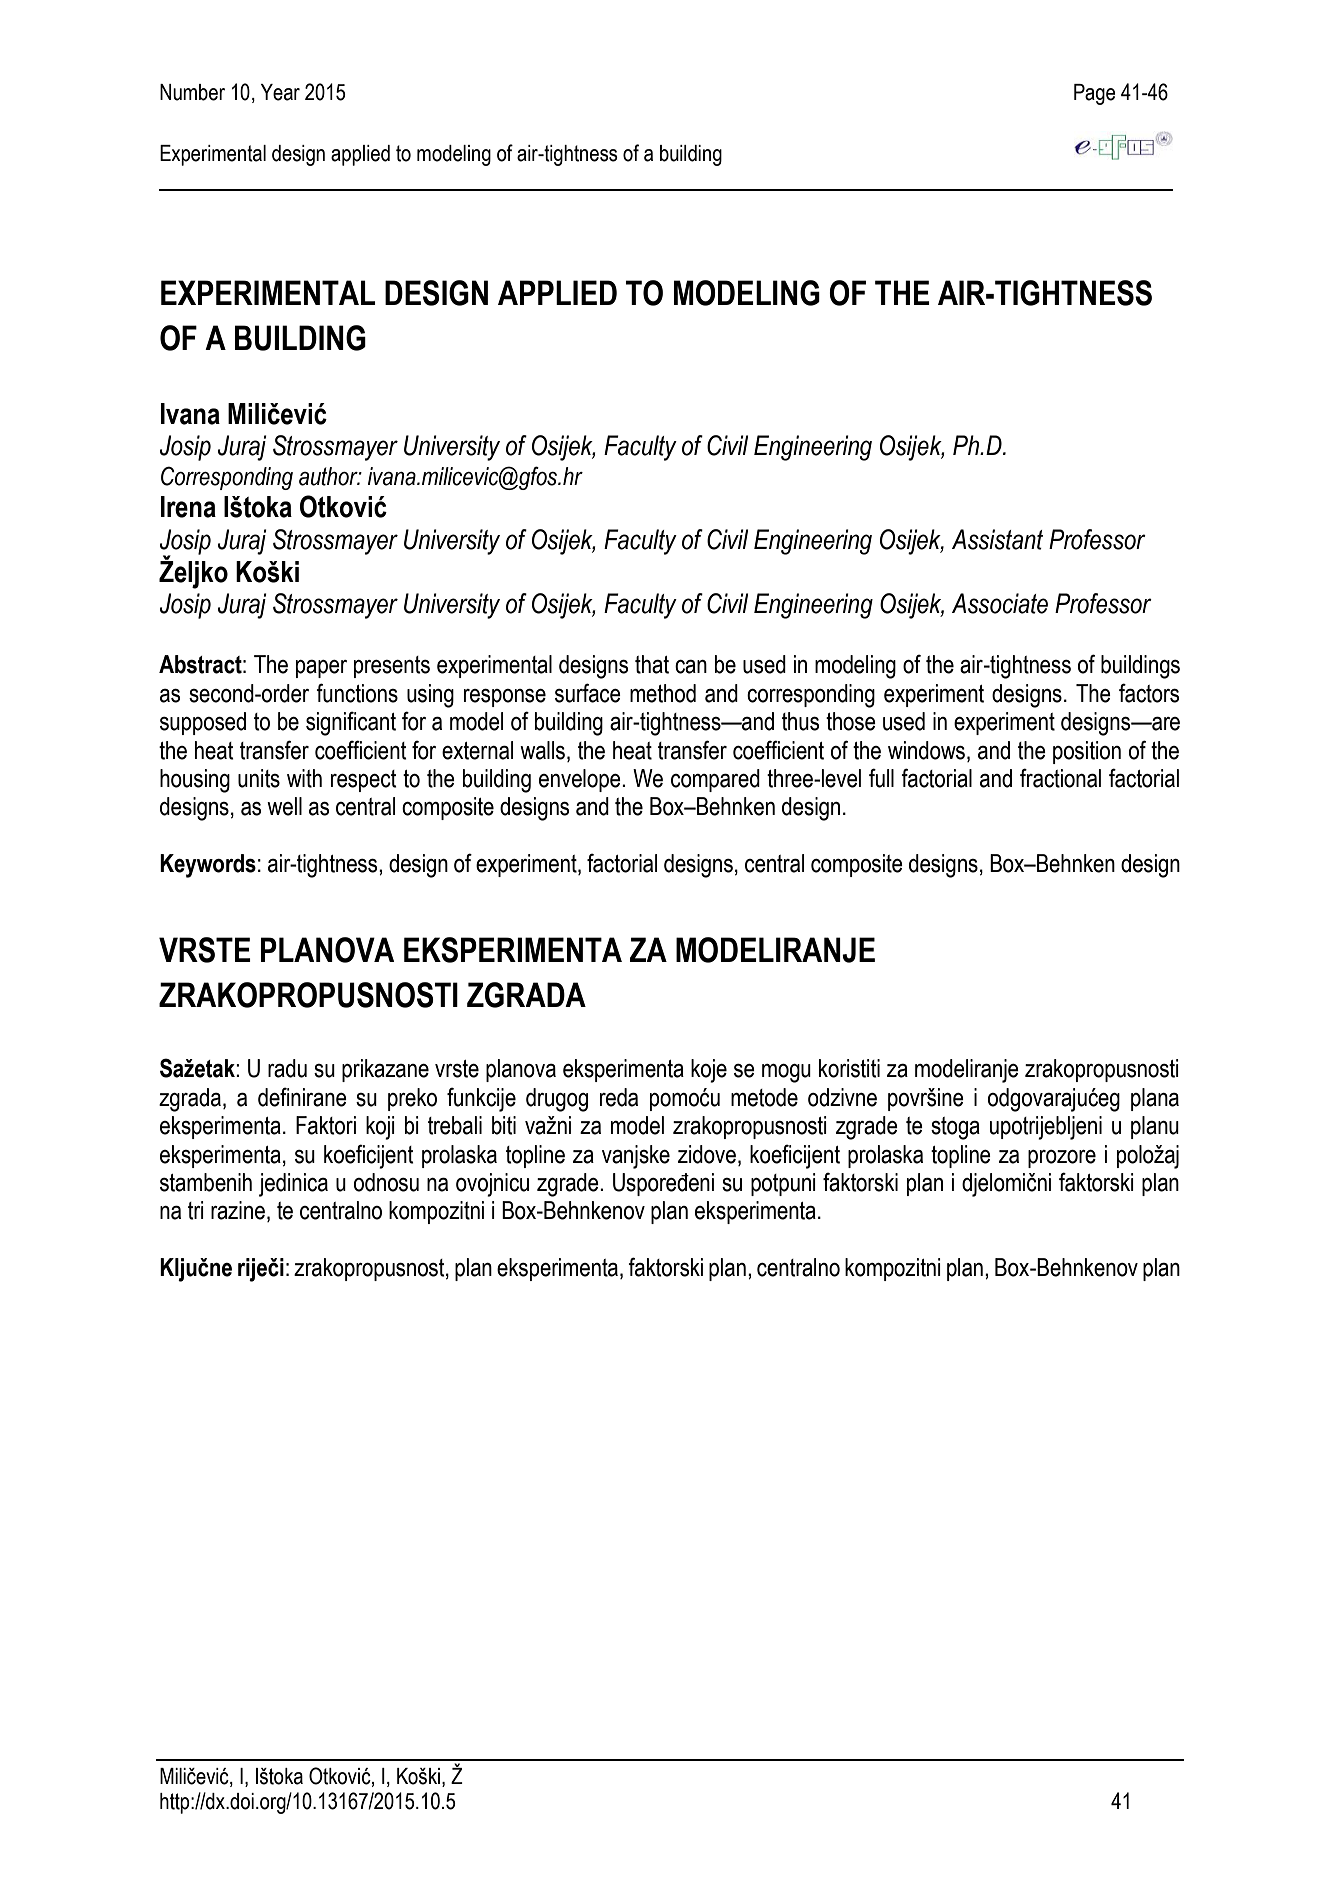  I want to click on Associate, so click(1000, 603).
